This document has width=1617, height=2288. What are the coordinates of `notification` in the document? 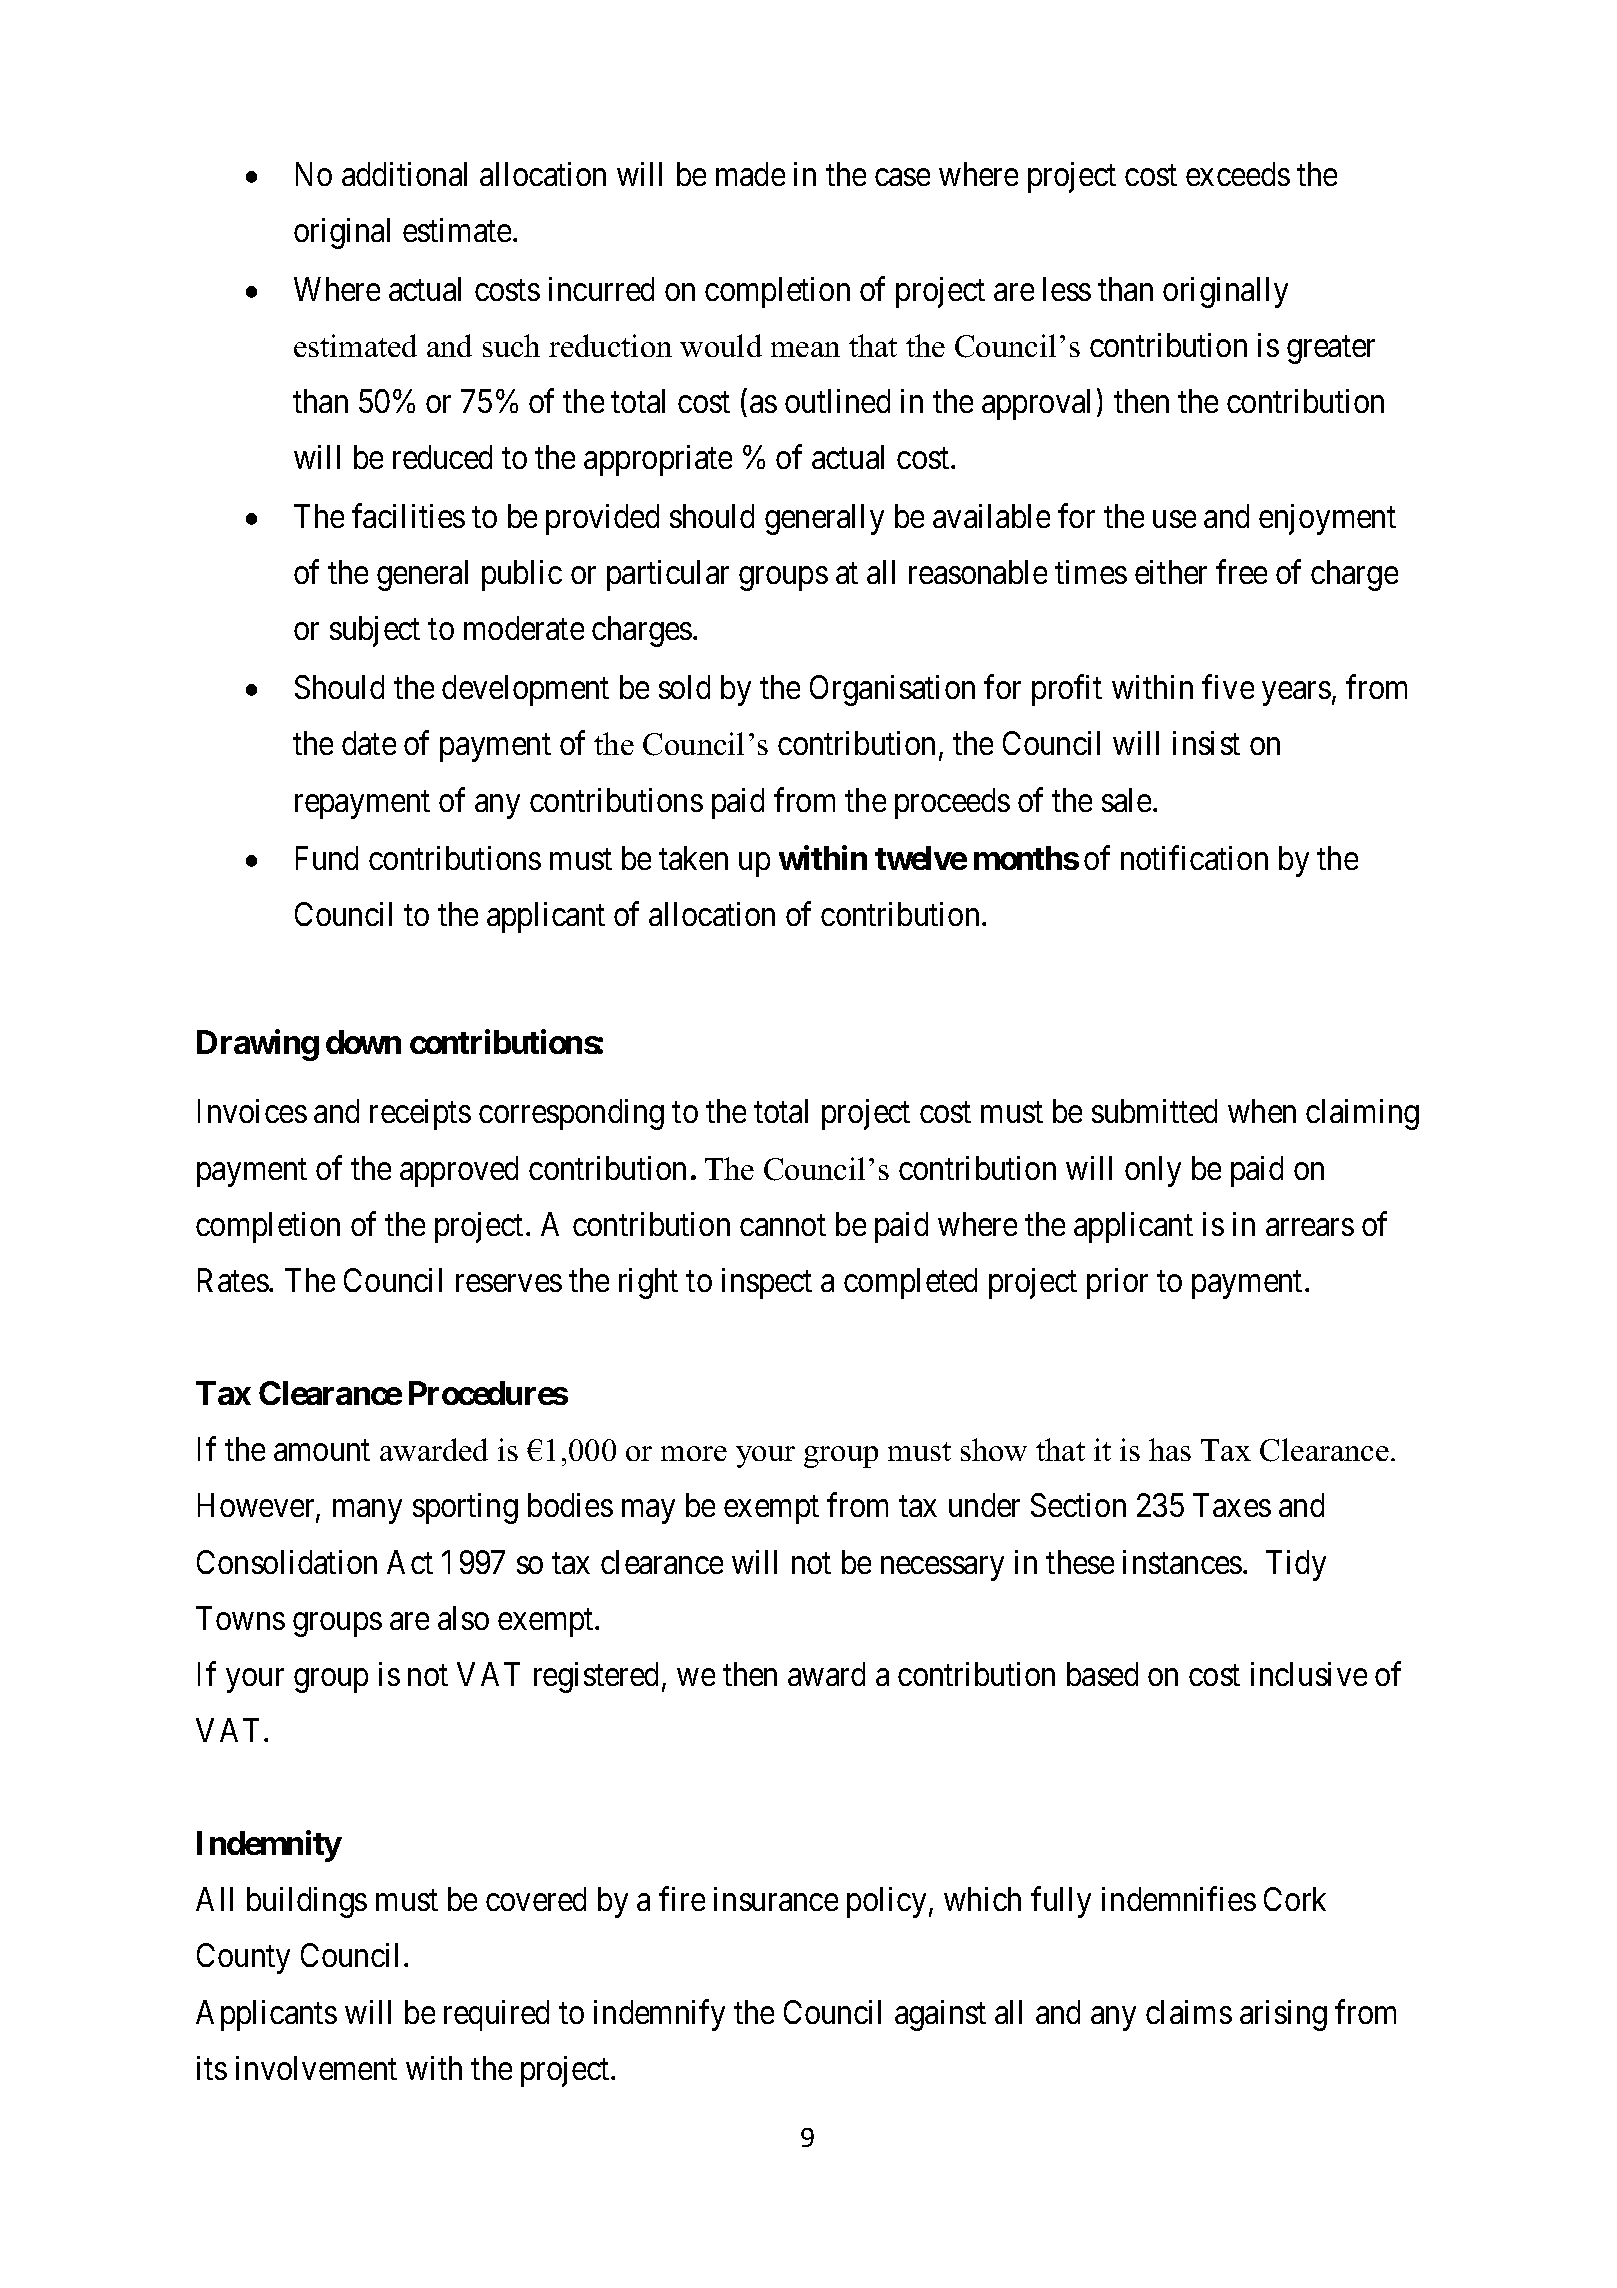 It's located at (1194, 858).
